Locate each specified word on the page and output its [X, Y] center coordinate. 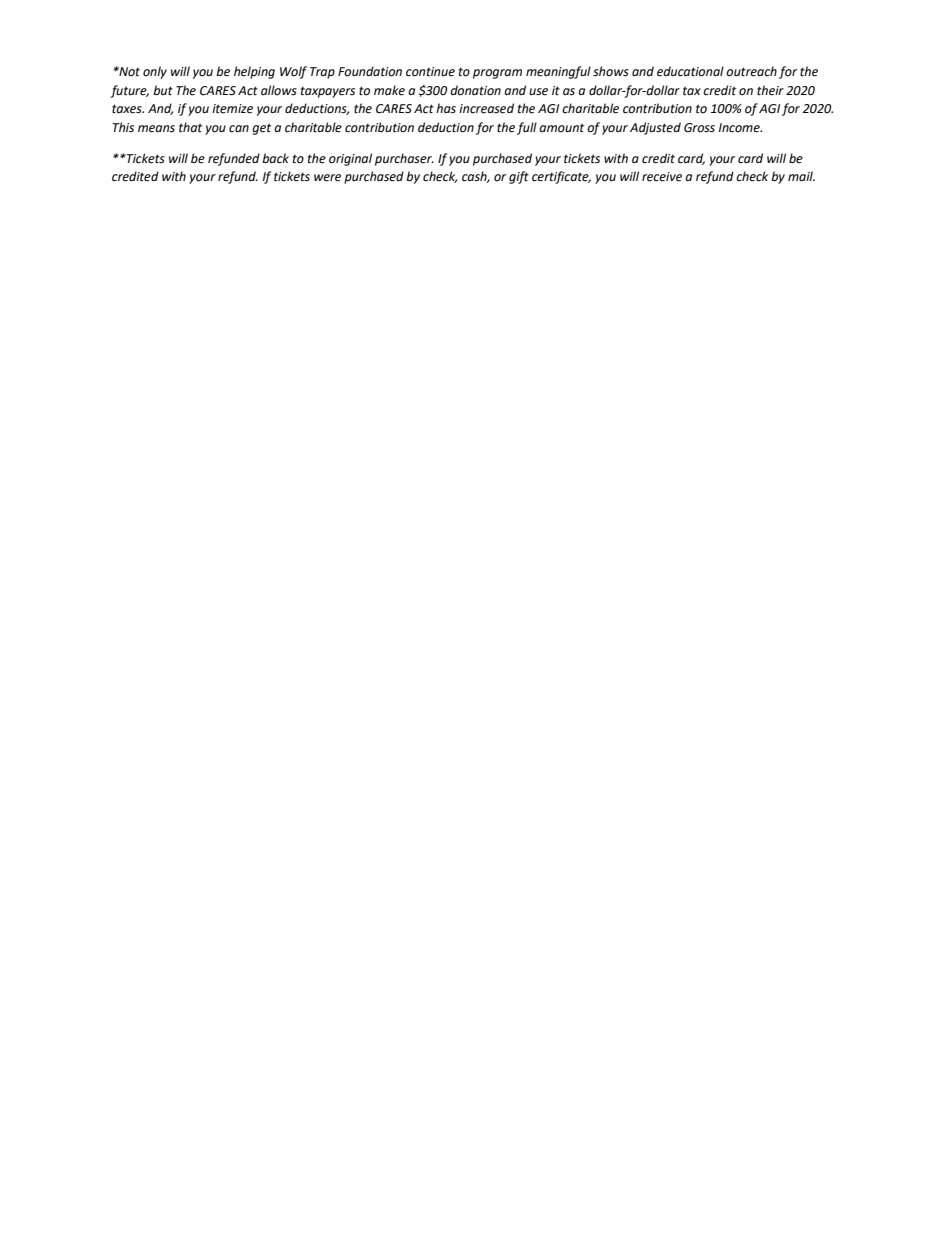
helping [254, 72]
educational [690, 71]
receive [662, 177]
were [327, 178]
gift [519, 177]
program [497, 74]
